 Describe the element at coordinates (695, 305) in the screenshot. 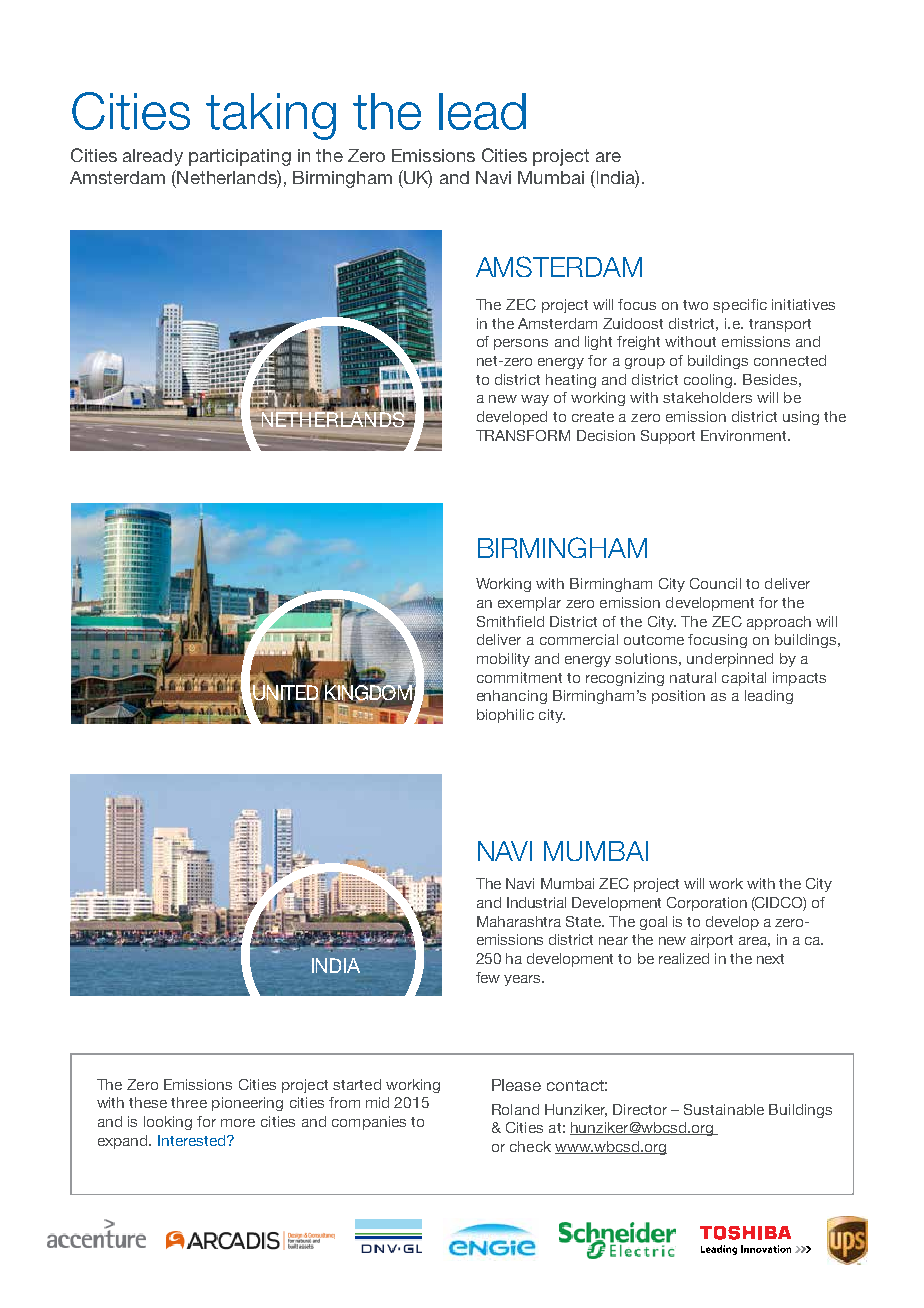

I see `two` at that location.
